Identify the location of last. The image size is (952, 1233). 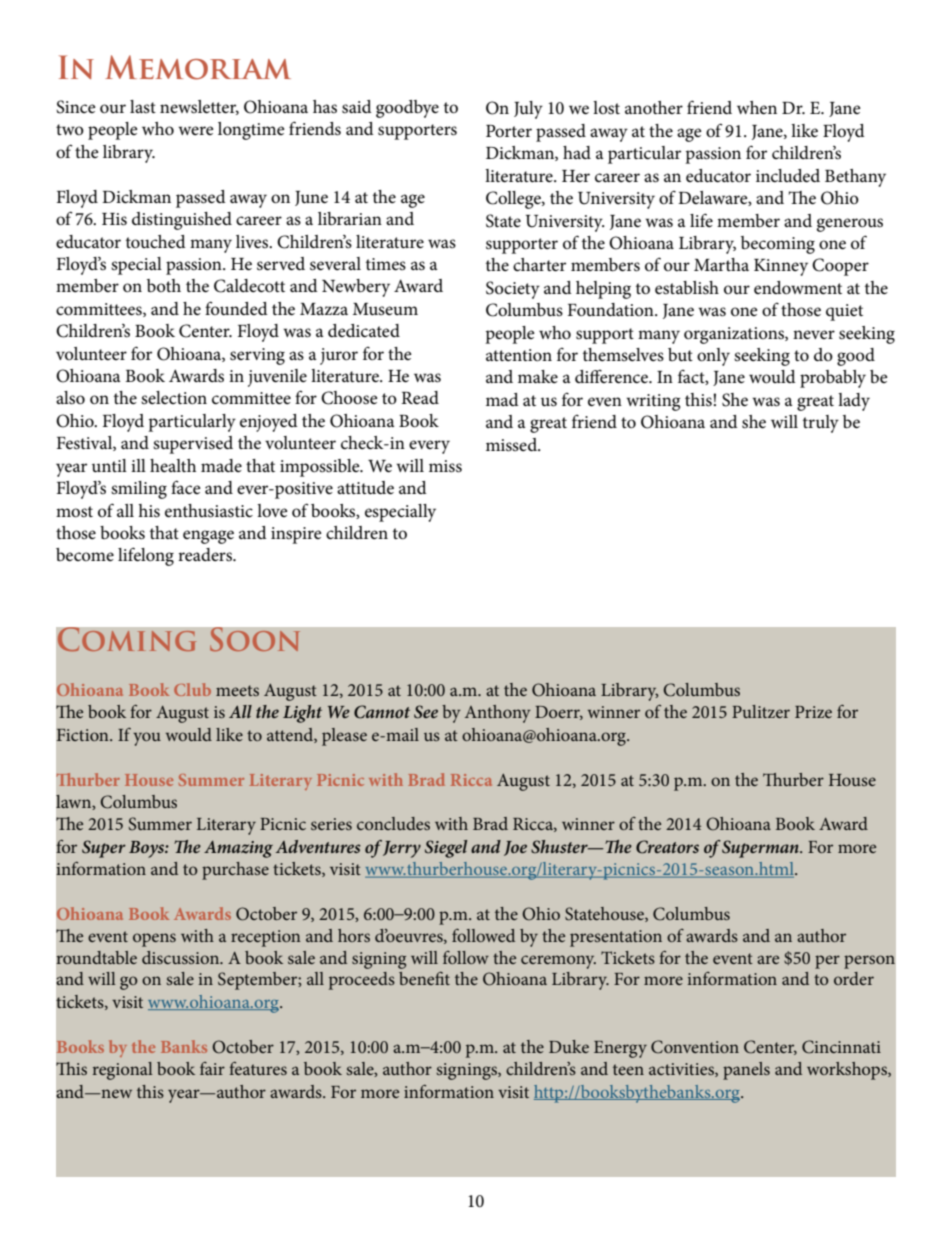
(143, 106).
